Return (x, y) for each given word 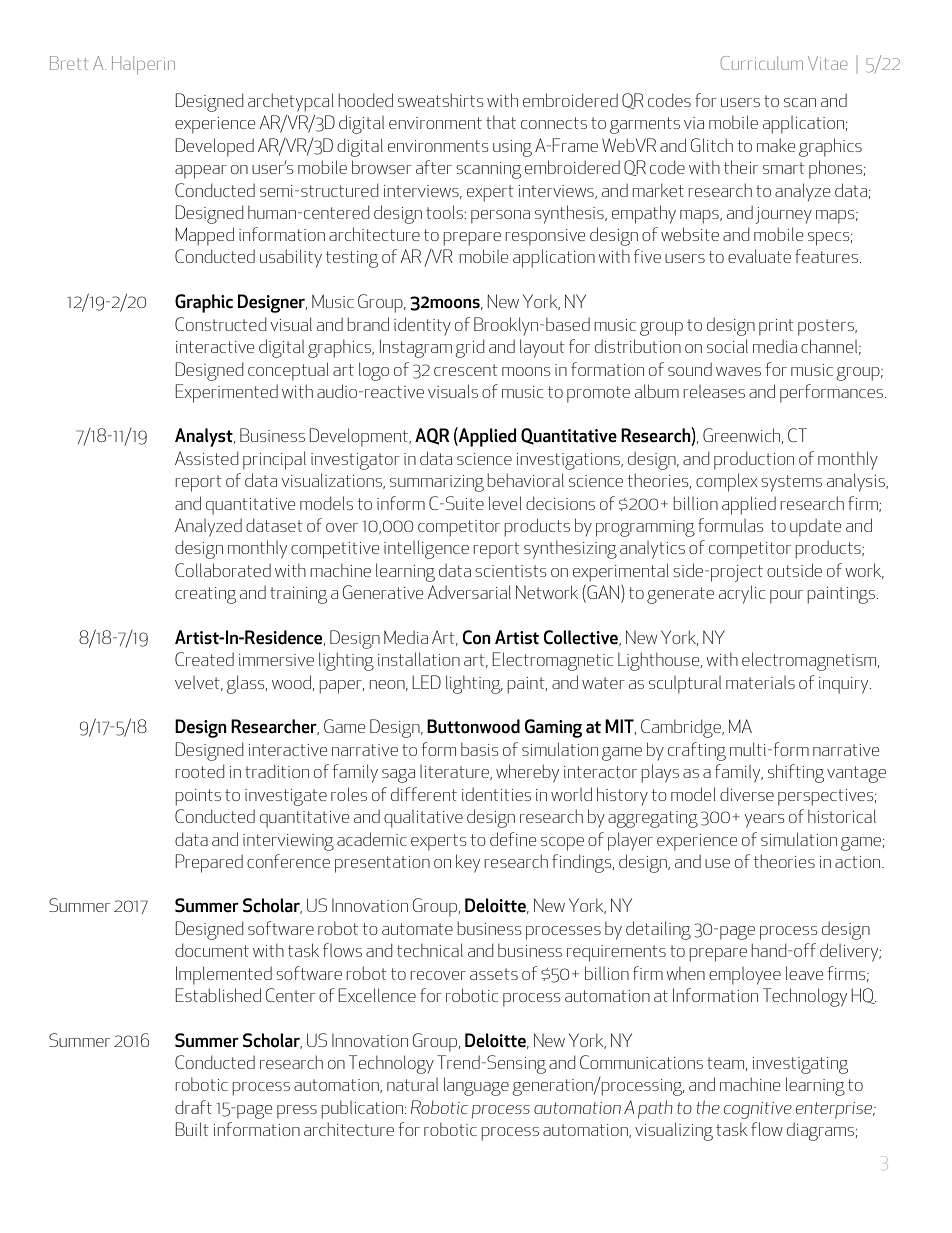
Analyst (205, 437)
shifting (796, 773)
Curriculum (762, 63)
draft (193, 1107)
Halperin (143, 65)
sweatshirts (441, 100)
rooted (199, 771)
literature (455, 772)
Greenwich (741, 435)
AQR (432, 436)
